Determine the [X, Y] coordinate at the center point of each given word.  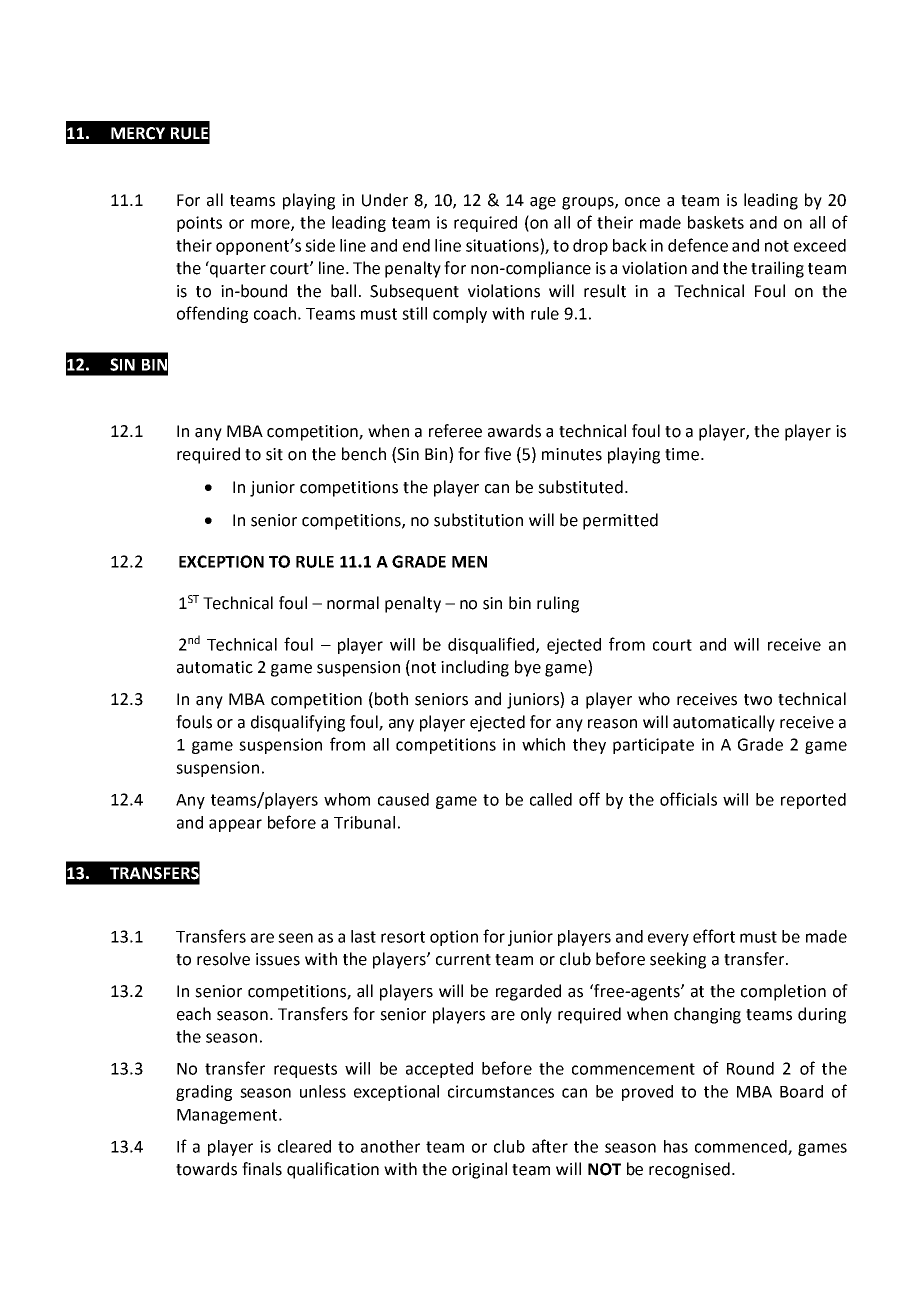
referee [455, 431]
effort [714, 936]
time [683, 454]
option [454, 938]
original [479, 1170]
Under [385, 200]
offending [212, 314]
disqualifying [298, 723]
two [758, 700]
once [642, 202]
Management [228, 1116]
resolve [223, 959]
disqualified [492, 645]
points [199, 224]
